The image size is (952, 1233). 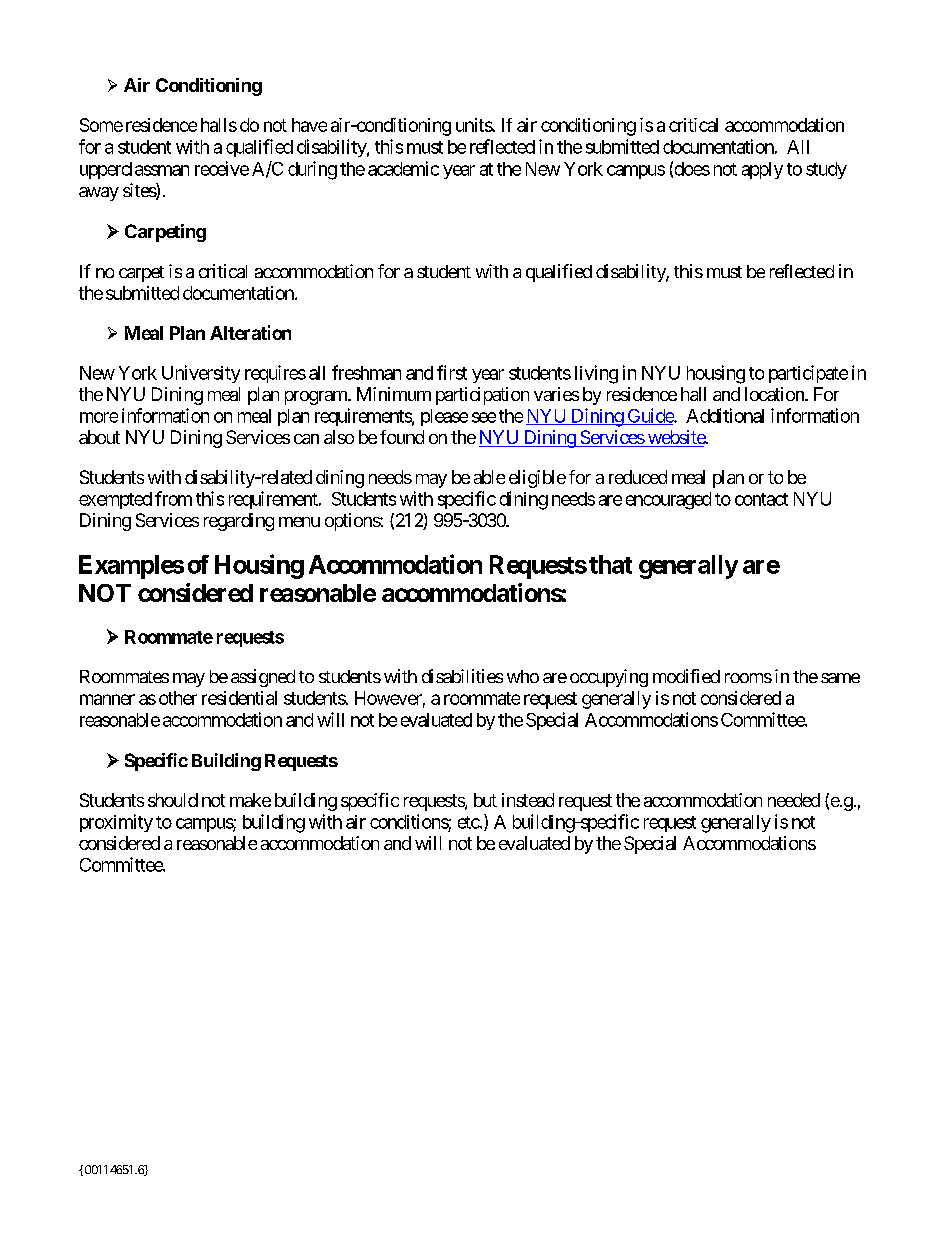 What do you see at coordinates (762, 170) in the document?
I see `apply` at bounding box center [762, 170].
